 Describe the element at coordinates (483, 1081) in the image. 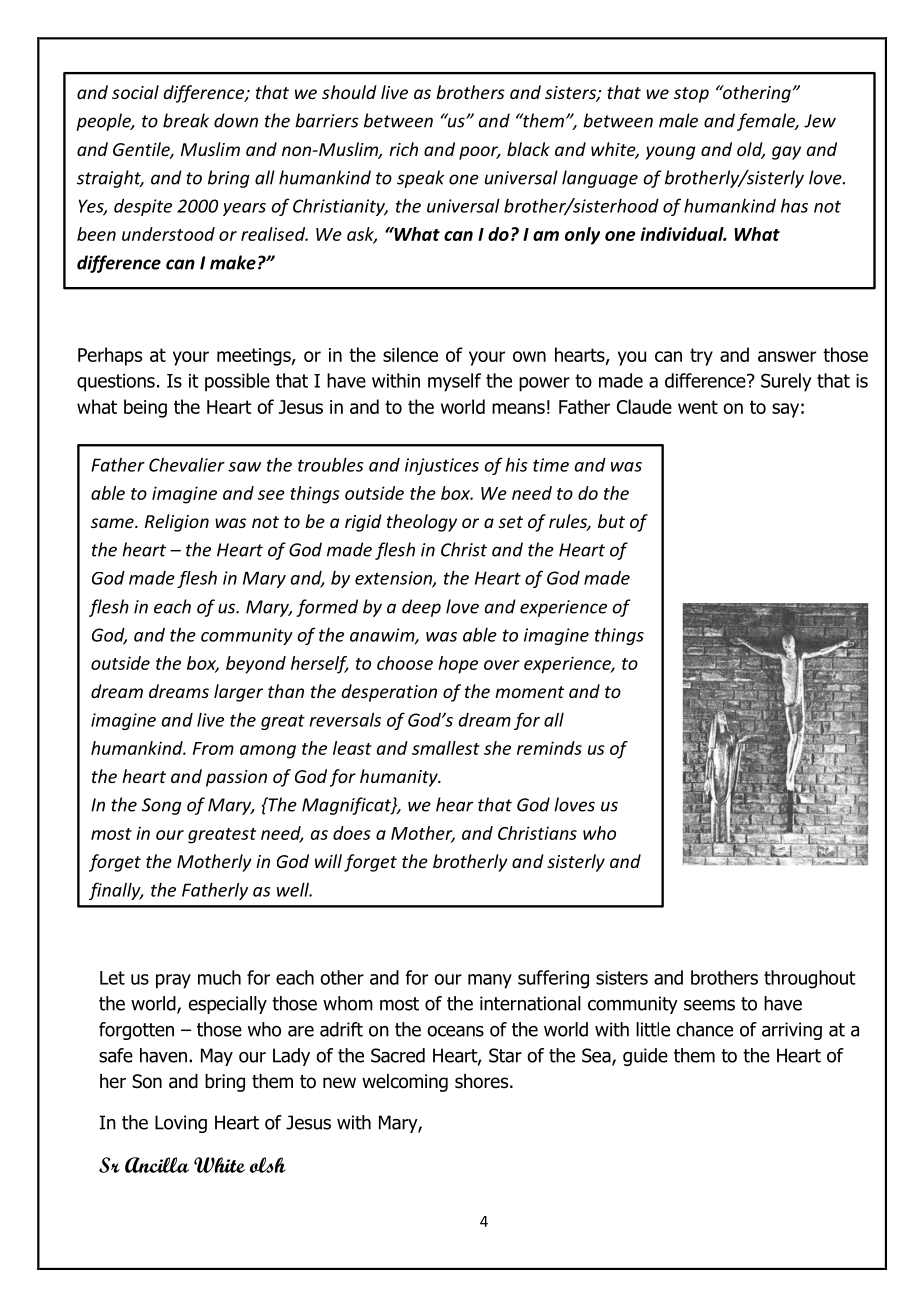

I see `shores` at that location.
